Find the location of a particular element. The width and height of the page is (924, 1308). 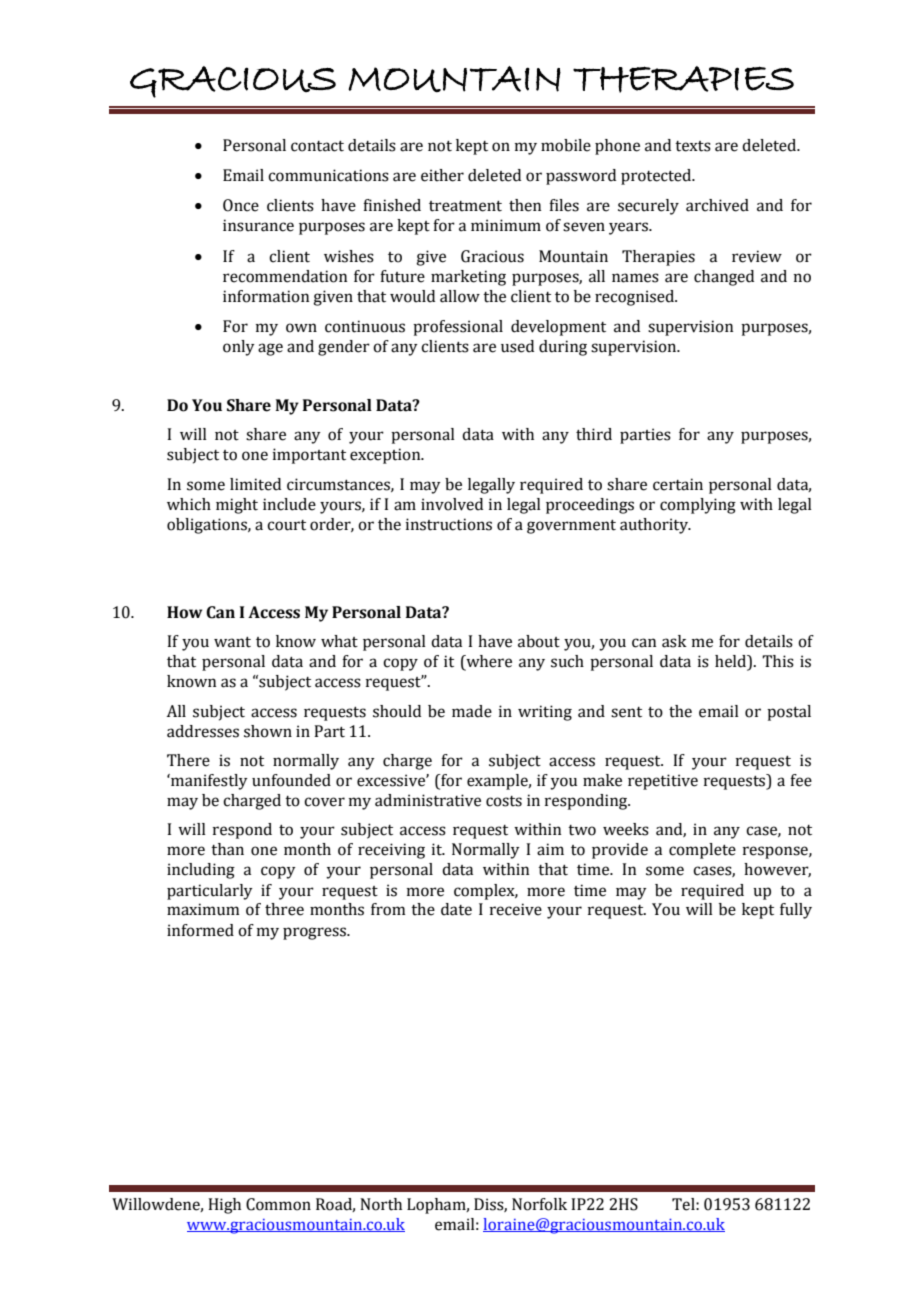

receive is located at coordinates (516, 909).
